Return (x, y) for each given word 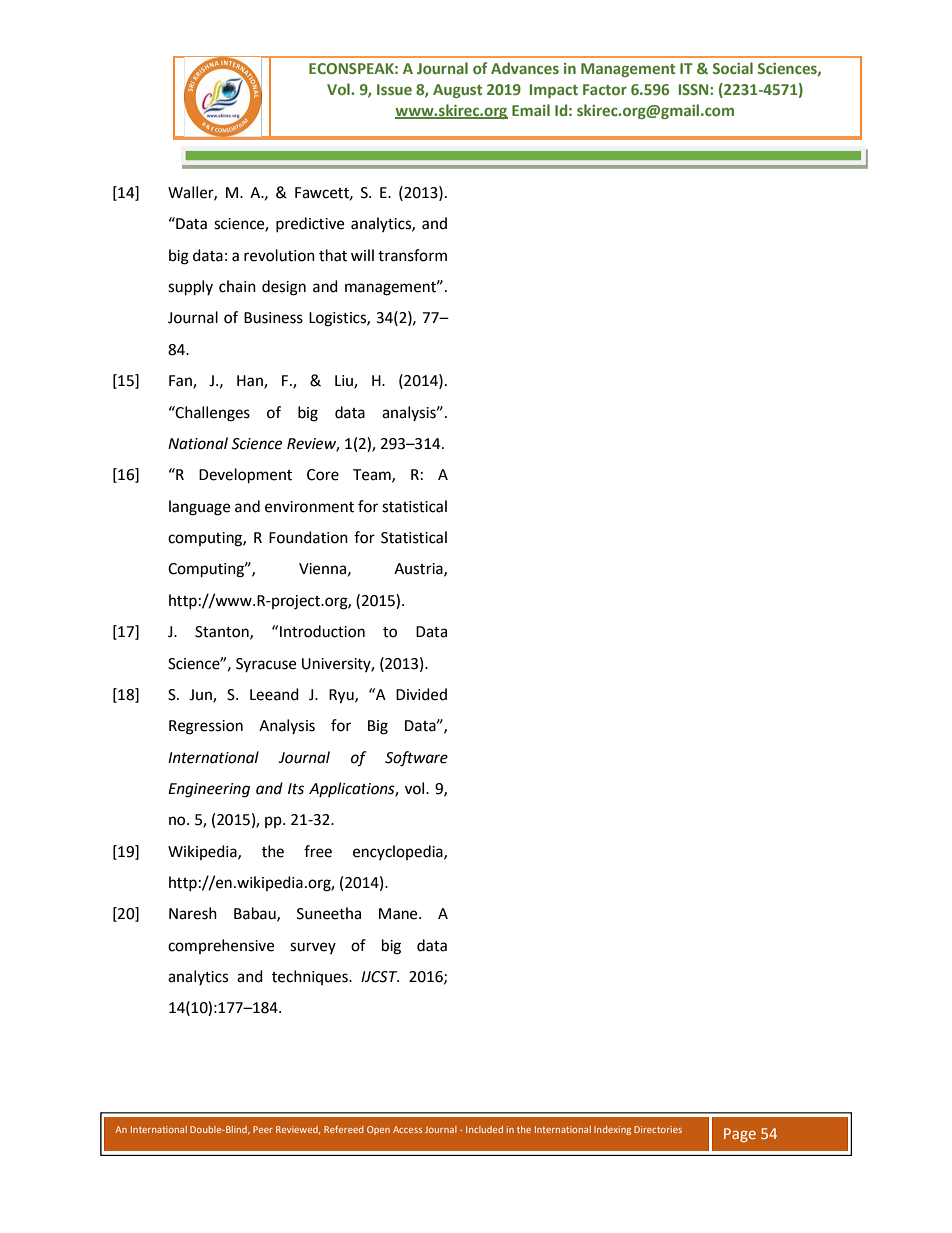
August (457, 91)
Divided (421, 694)
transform (412, 255)
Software (416, 759)
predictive (310, 224)
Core (323, 475)
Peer (263, 1129)
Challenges (212, 414)
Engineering (209, 790)
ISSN (695, 89)
